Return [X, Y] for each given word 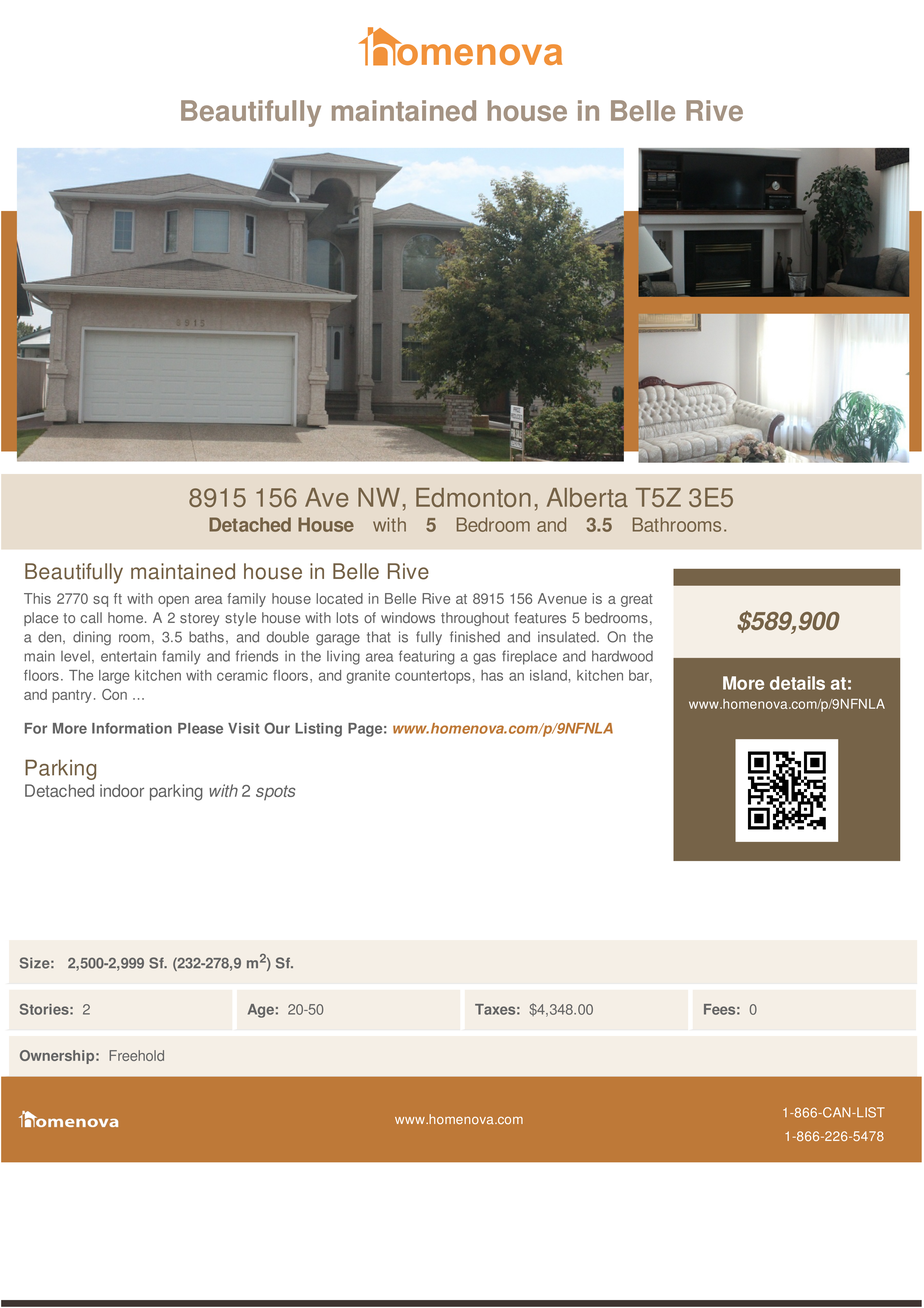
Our [277, 728]
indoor [122, 790]
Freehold [136, 1055]
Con [114, 694]
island [548, 675]
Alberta [587, 497]
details [797, 683]
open [173, 601]
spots [276, 793]
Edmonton [473, 497]
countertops [433, 677]
